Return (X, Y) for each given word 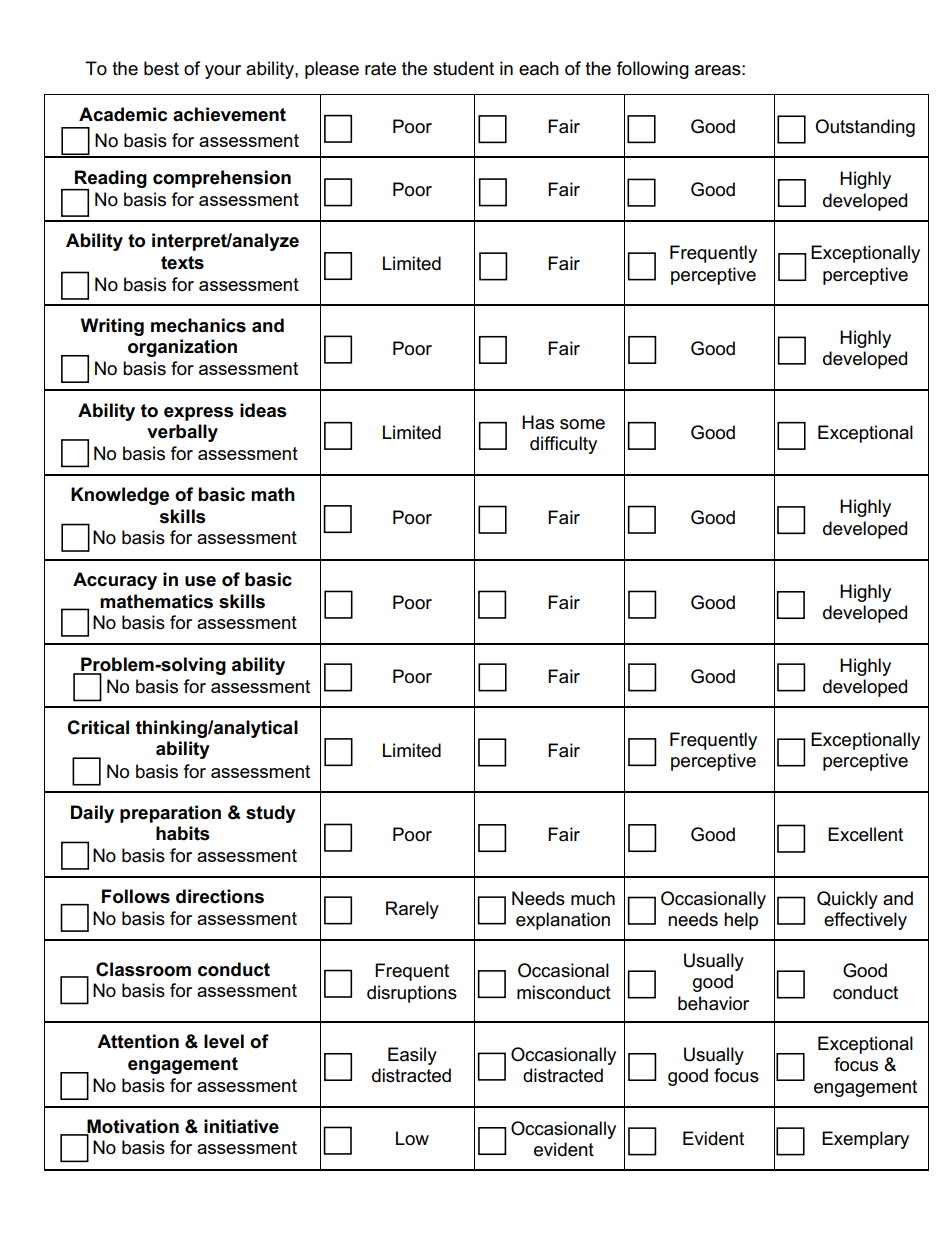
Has (538, 422)
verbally (182, 433)
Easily (412, 1056)
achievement (229, 114)
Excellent (865, 834)
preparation (170, 814)
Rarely (412, 910)
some (582, 424)
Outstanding (865, 128)
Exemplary (865, 1140)
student (463, 68)
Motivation (132, 1127)
